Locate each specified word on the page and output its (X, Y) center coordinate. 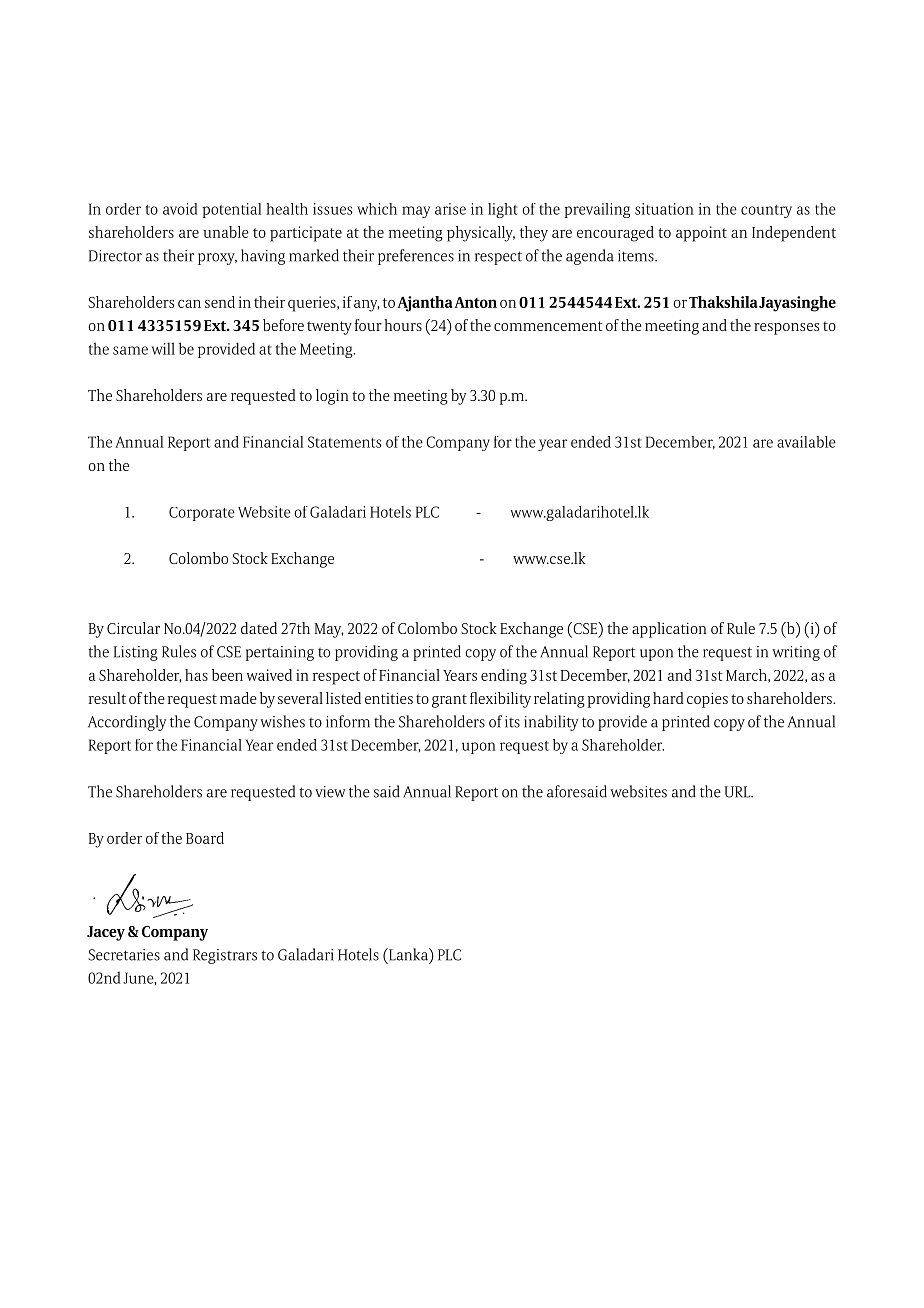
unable (226, 232)
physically (481, 234)
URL (738, 792)
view (330, 792)
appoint (701, 234)
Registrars (225, 956)
